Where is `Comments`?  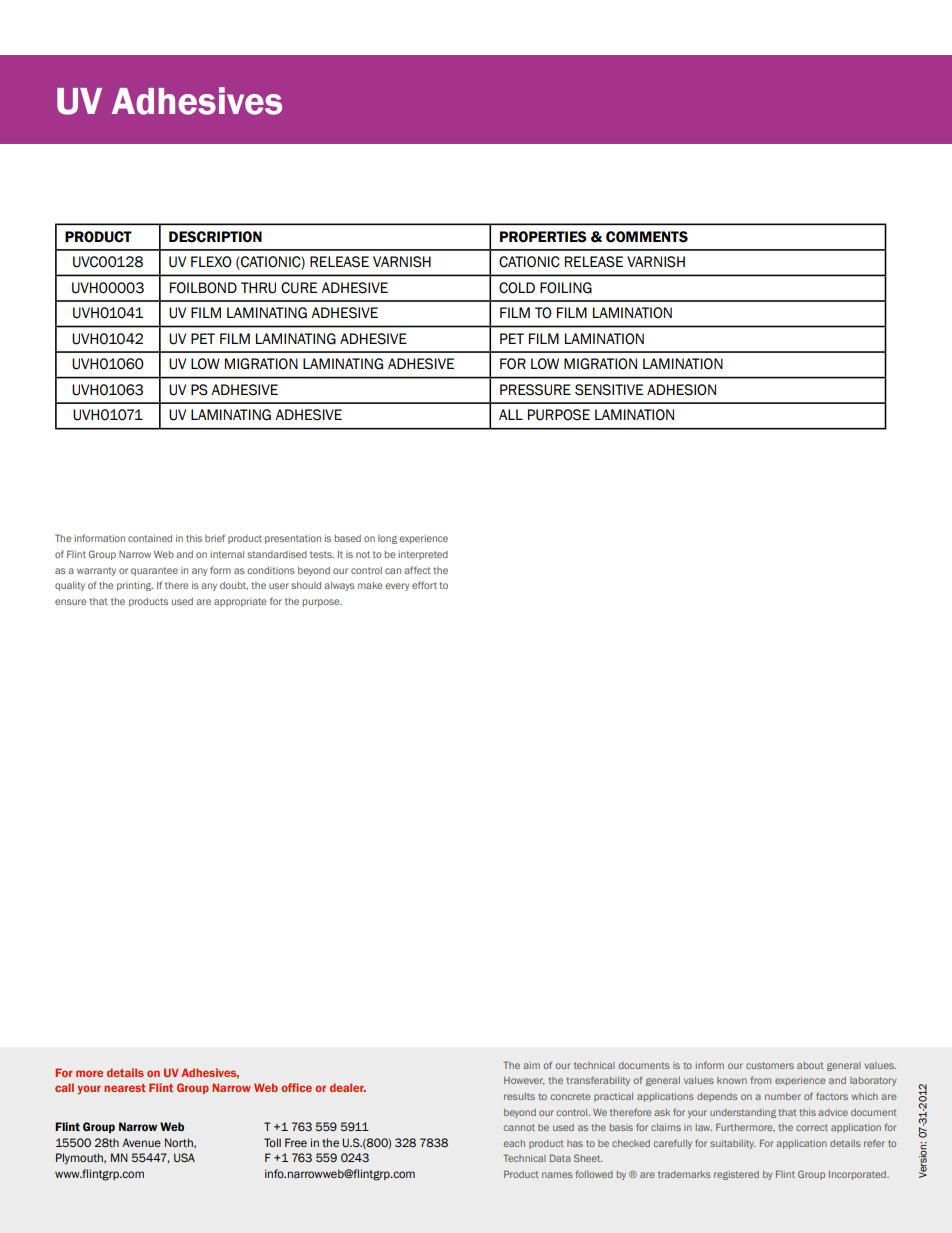 Comments is located at coordinates (647, 237).
